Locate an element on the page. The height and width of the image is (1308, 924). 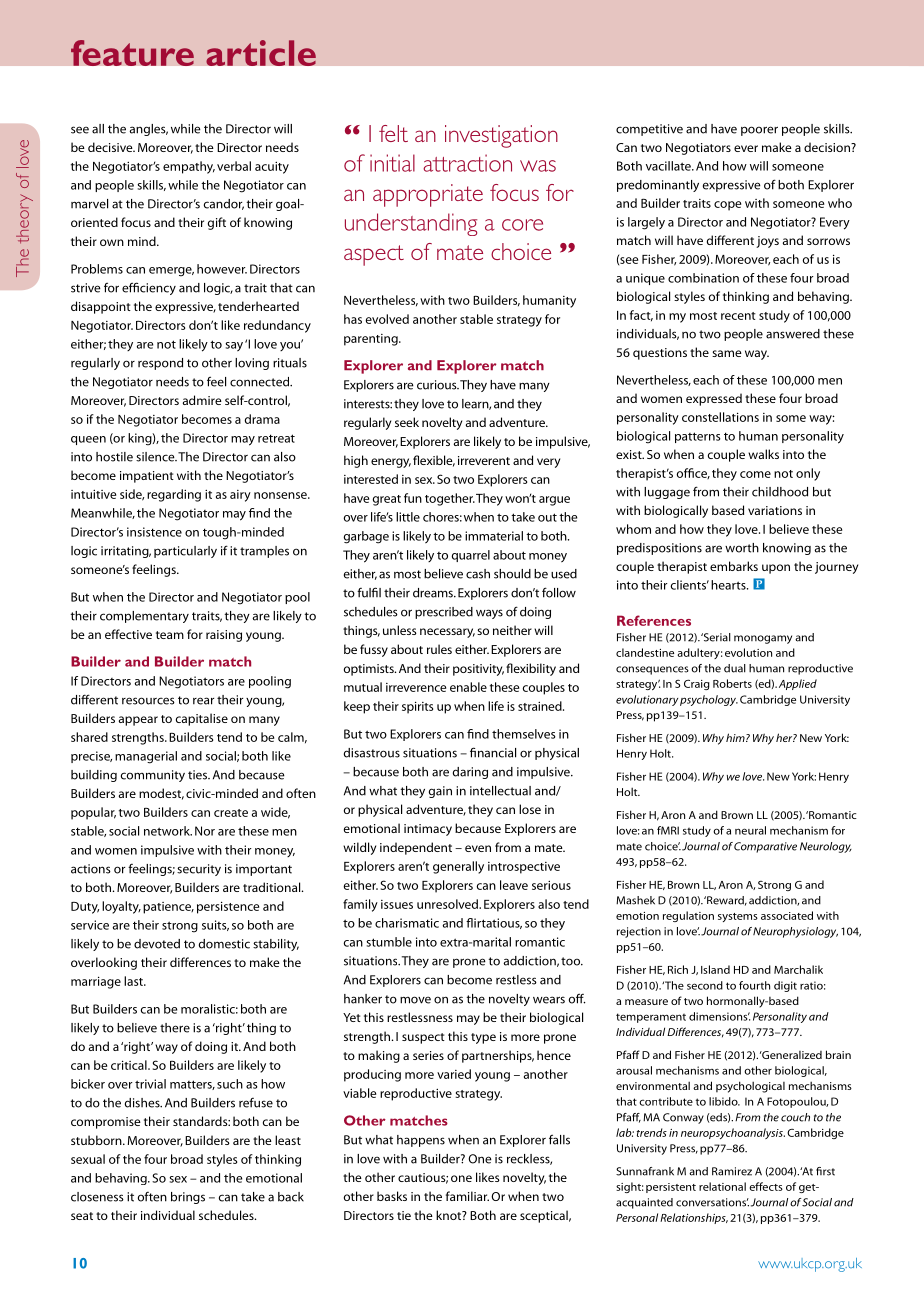
poorer is located at coordinates (759, 131).
